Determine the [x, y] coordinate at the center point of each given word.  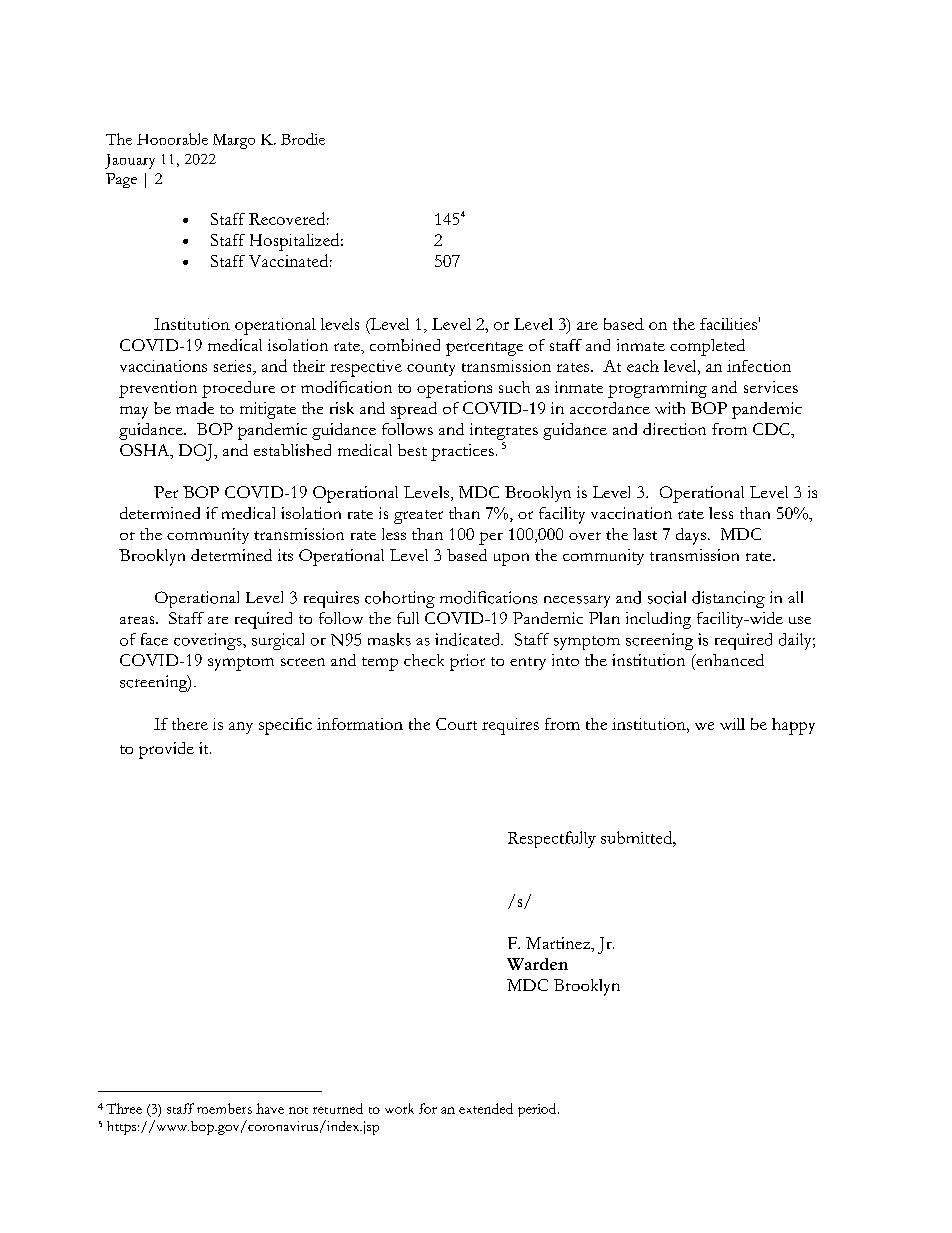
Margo [234, 141]
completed [707, 347]
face [154, 639]
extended [486, 1108]
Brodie [303, 139]
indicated [469, 639]
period [538, 1110]
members [224, 1108]
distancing [728, 599]
